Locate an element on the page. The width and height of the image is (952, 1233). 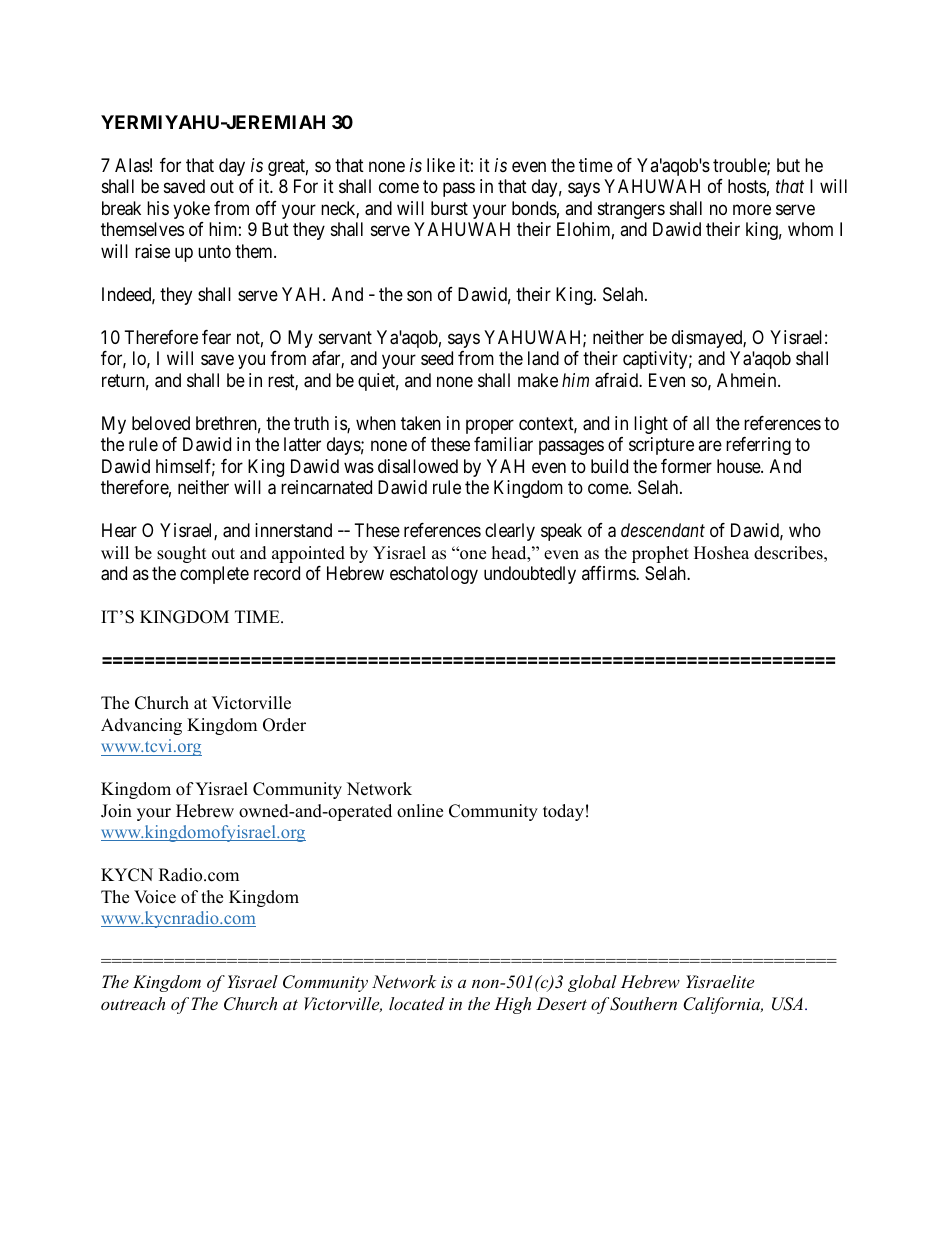
outreach is located at coordinates (133, 1003).
